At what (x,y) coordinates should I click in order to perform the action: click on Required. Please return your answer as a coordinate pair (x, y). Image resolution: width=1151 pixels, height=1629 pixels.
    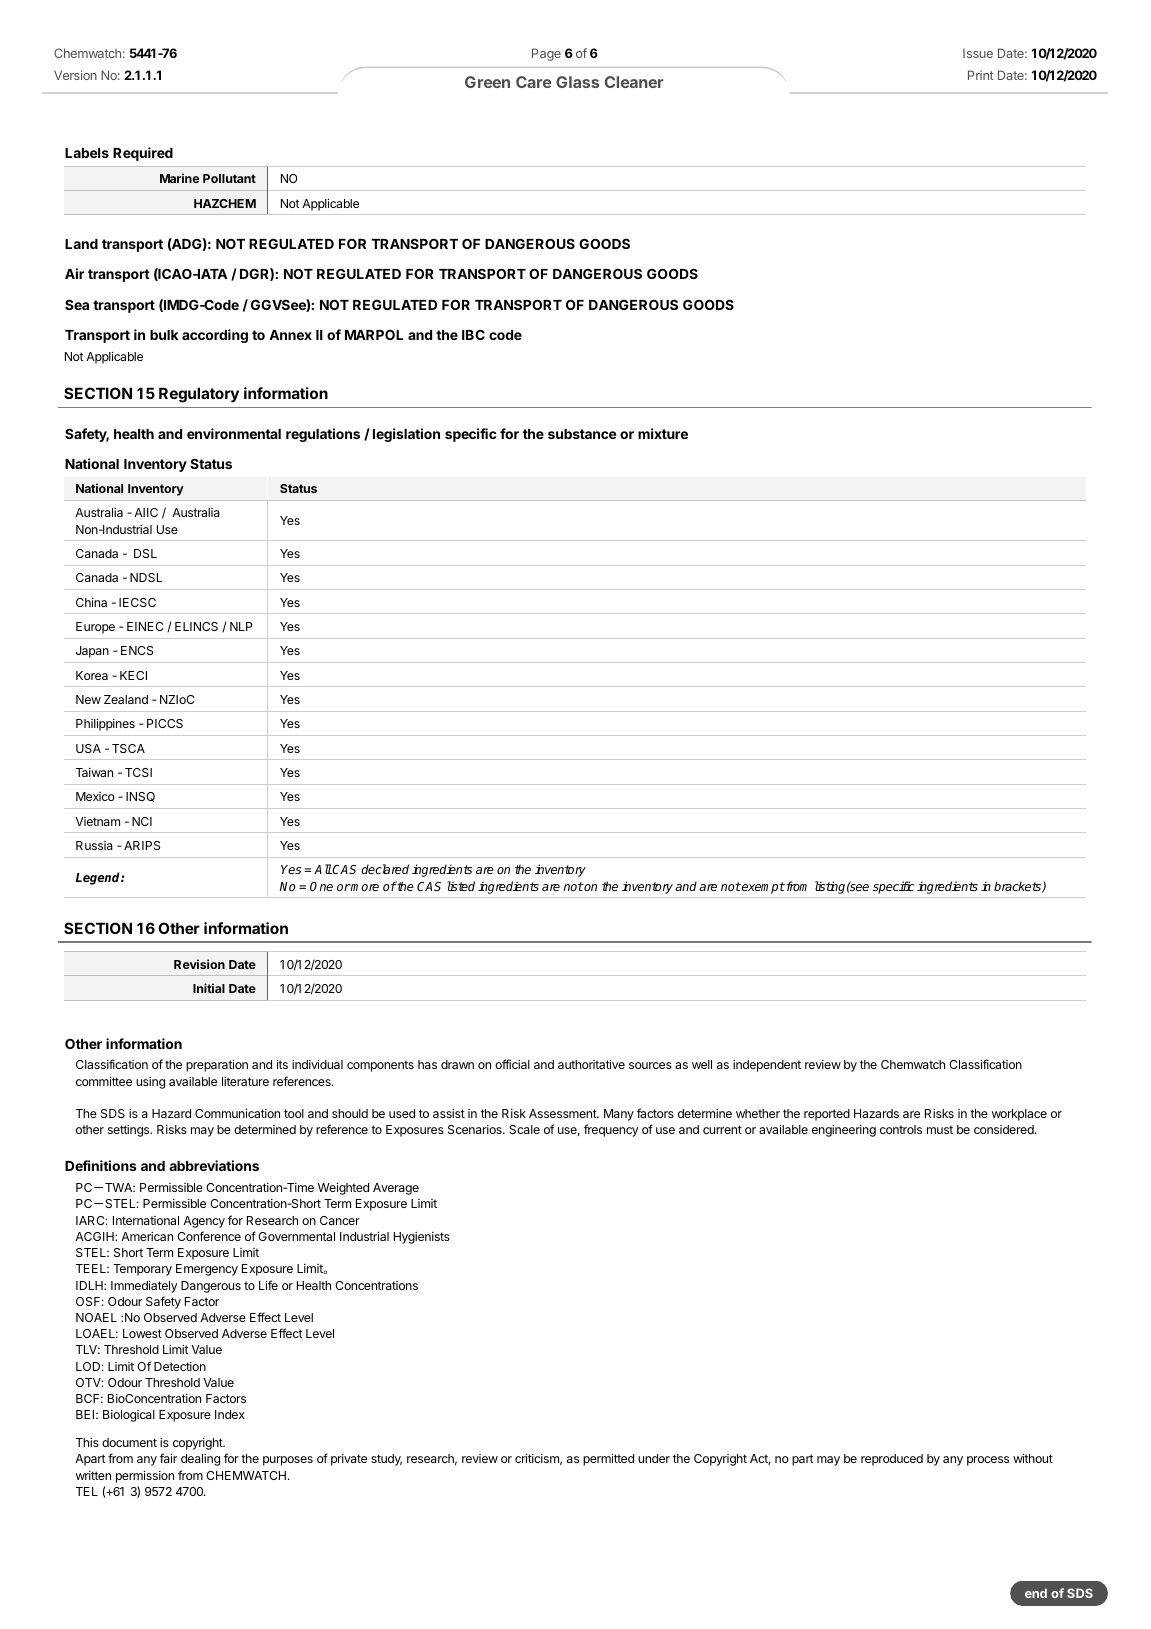
    Looking at the image, I should click on (143, 154).
